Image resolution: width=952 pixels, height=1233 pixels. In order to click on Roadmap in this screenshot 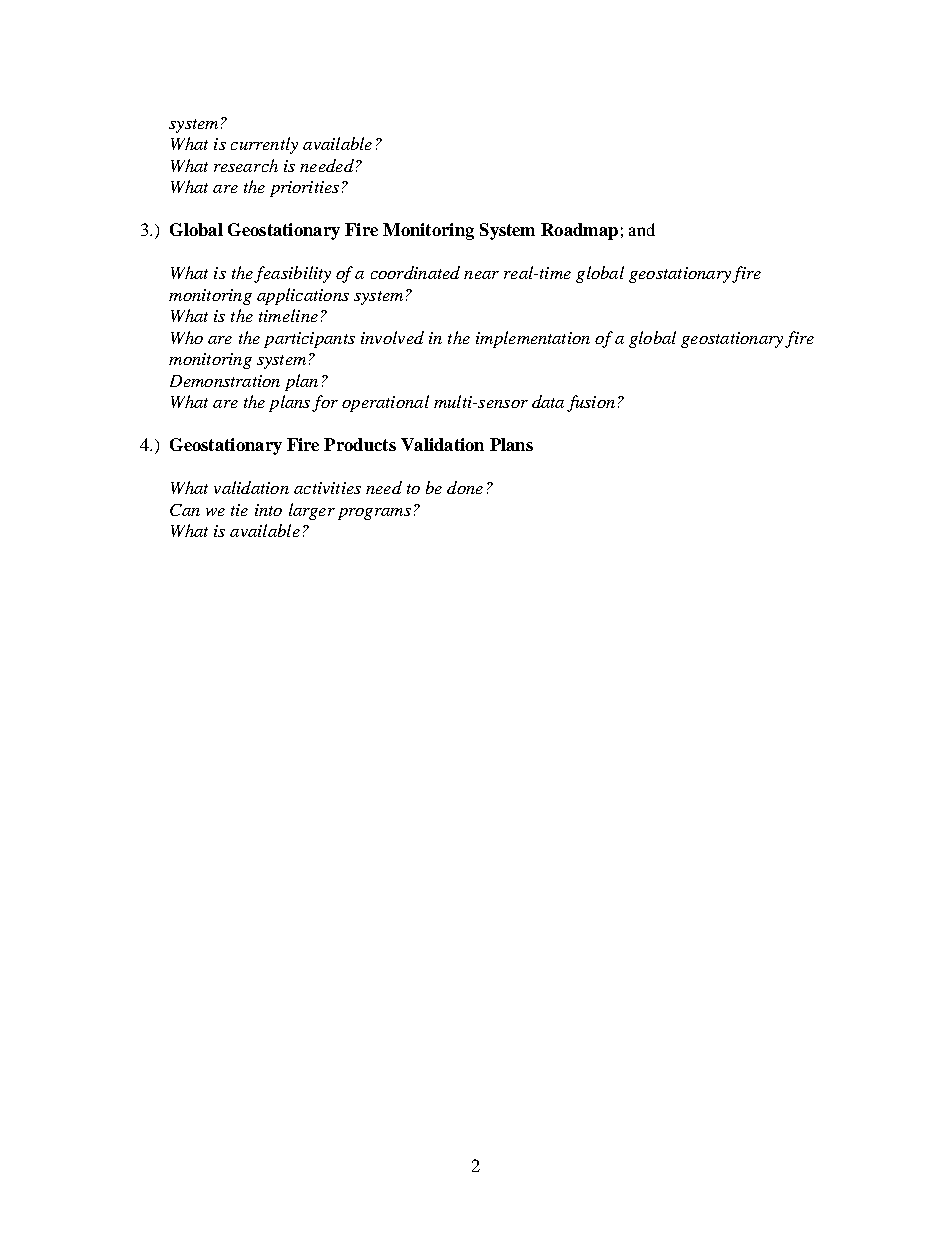, I will do `click(579, 231)`.
